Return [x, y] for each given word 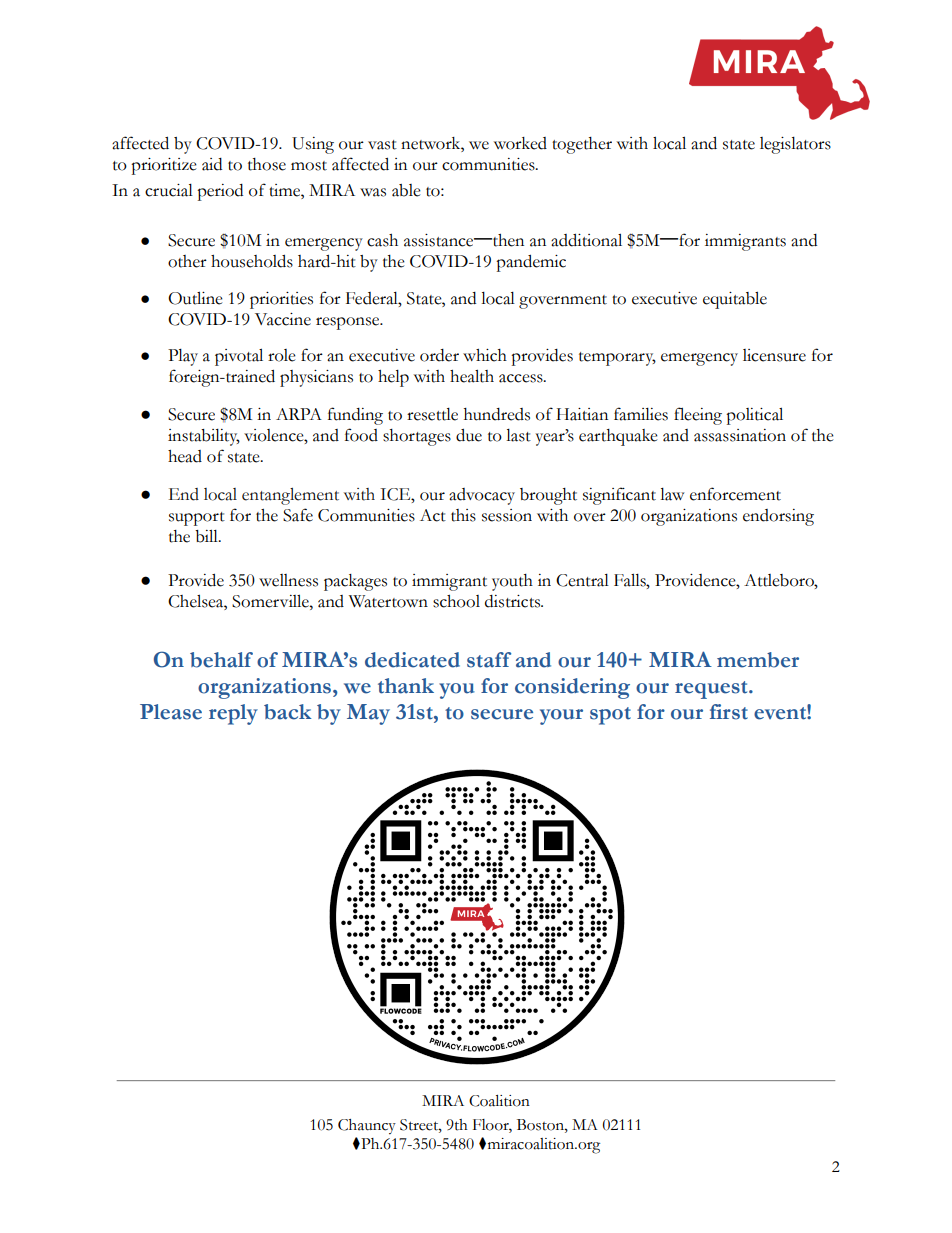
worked [520, 143]
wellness [288, 580]
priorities [281, 300]
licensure [774, 355]
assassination [740, 435]
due [469, 435]
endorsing [778, 517]
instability [204, 437]
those [267, 164]
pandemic [531, 263]
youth [512, 582]
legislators [795, 145]
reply [233, 714]
